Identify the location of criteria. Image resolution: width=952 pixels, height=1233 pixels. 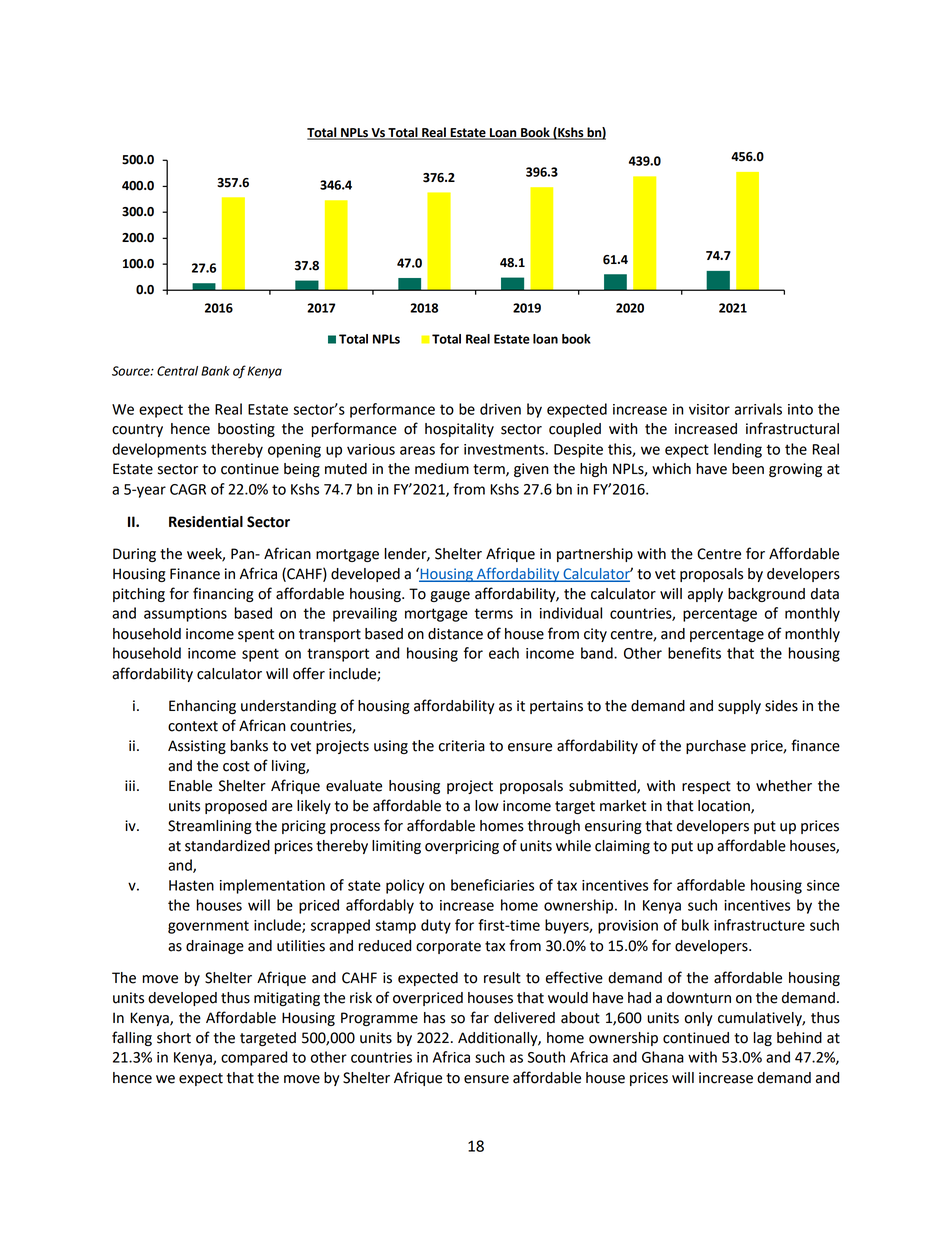
(462, 746).
